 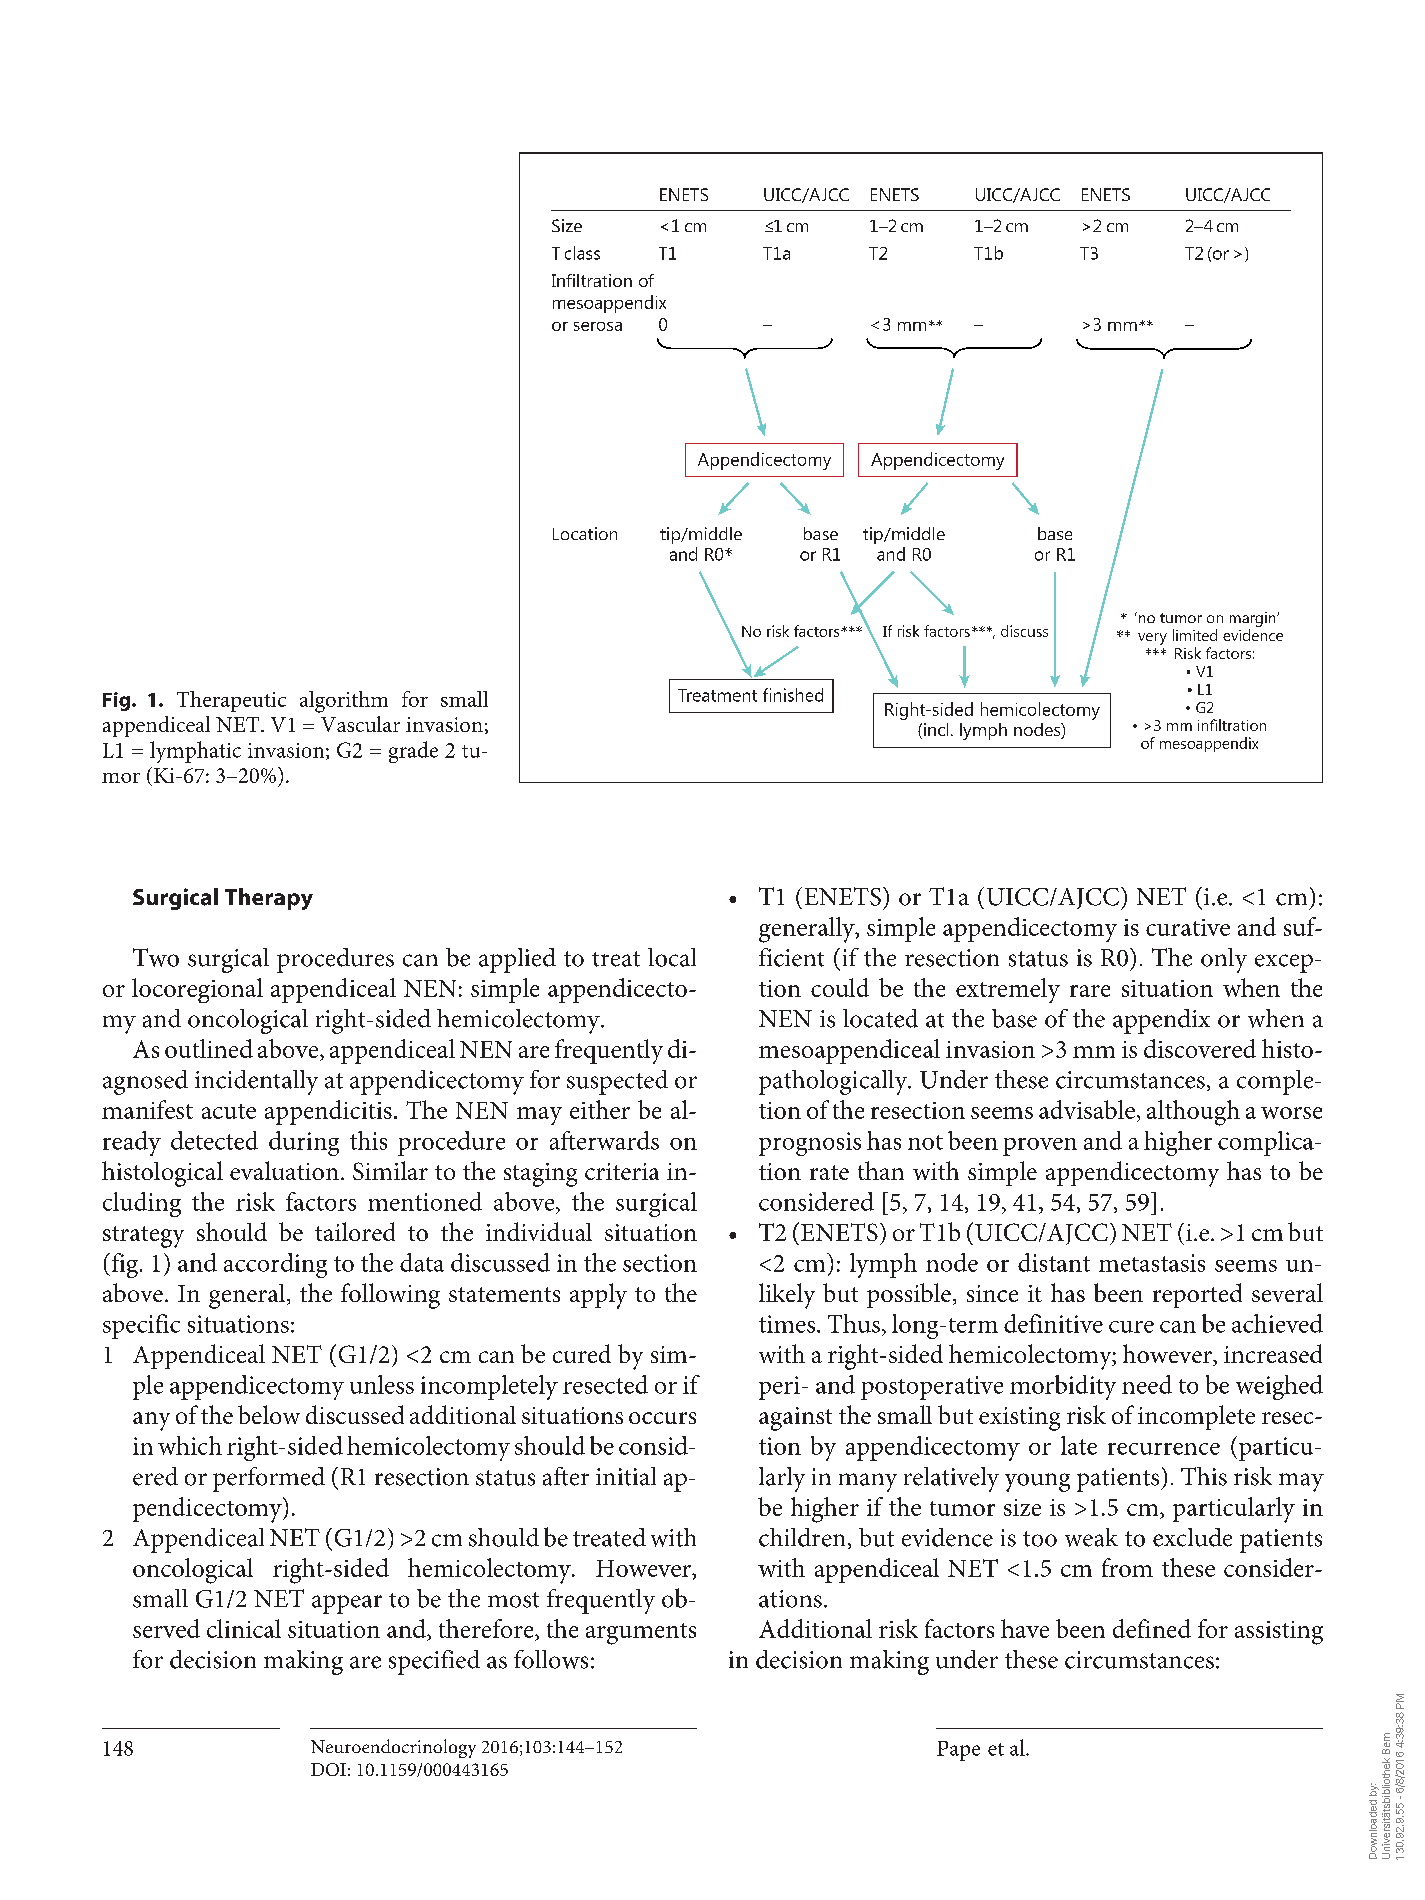 I want to click on during, so click(x=304, y=1143).
